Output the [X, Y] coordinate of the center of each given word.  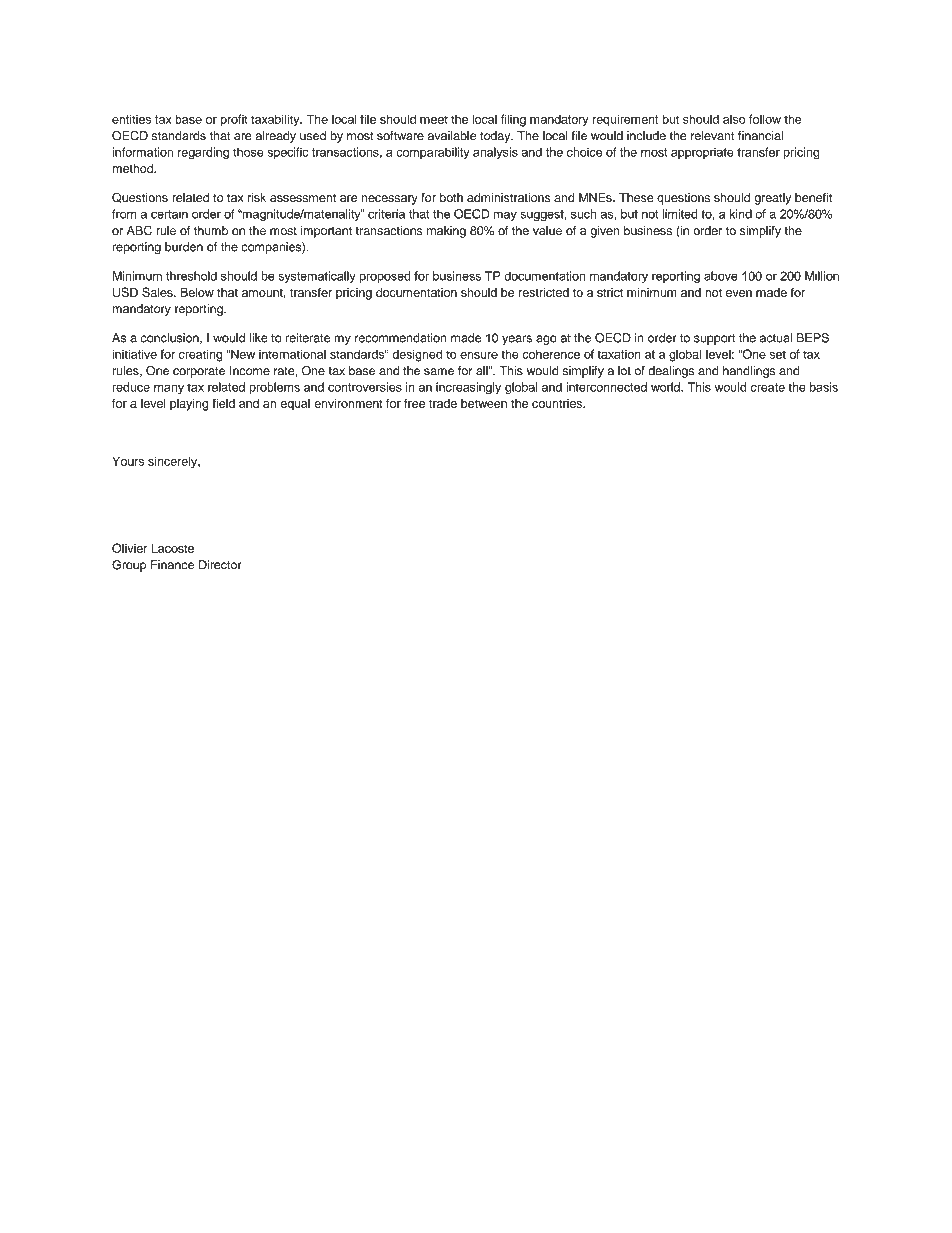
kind [741, 214]
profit [233, 120]
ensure [479, 355]
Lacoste [172, 548]
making [446, 232]
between [484, 403]
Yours [128, 461]
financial [760, 136]
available [452, 136]
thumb [211, 231]
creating [201, 355]
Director [220, 565]
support [714, 339]
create [768, 387]
